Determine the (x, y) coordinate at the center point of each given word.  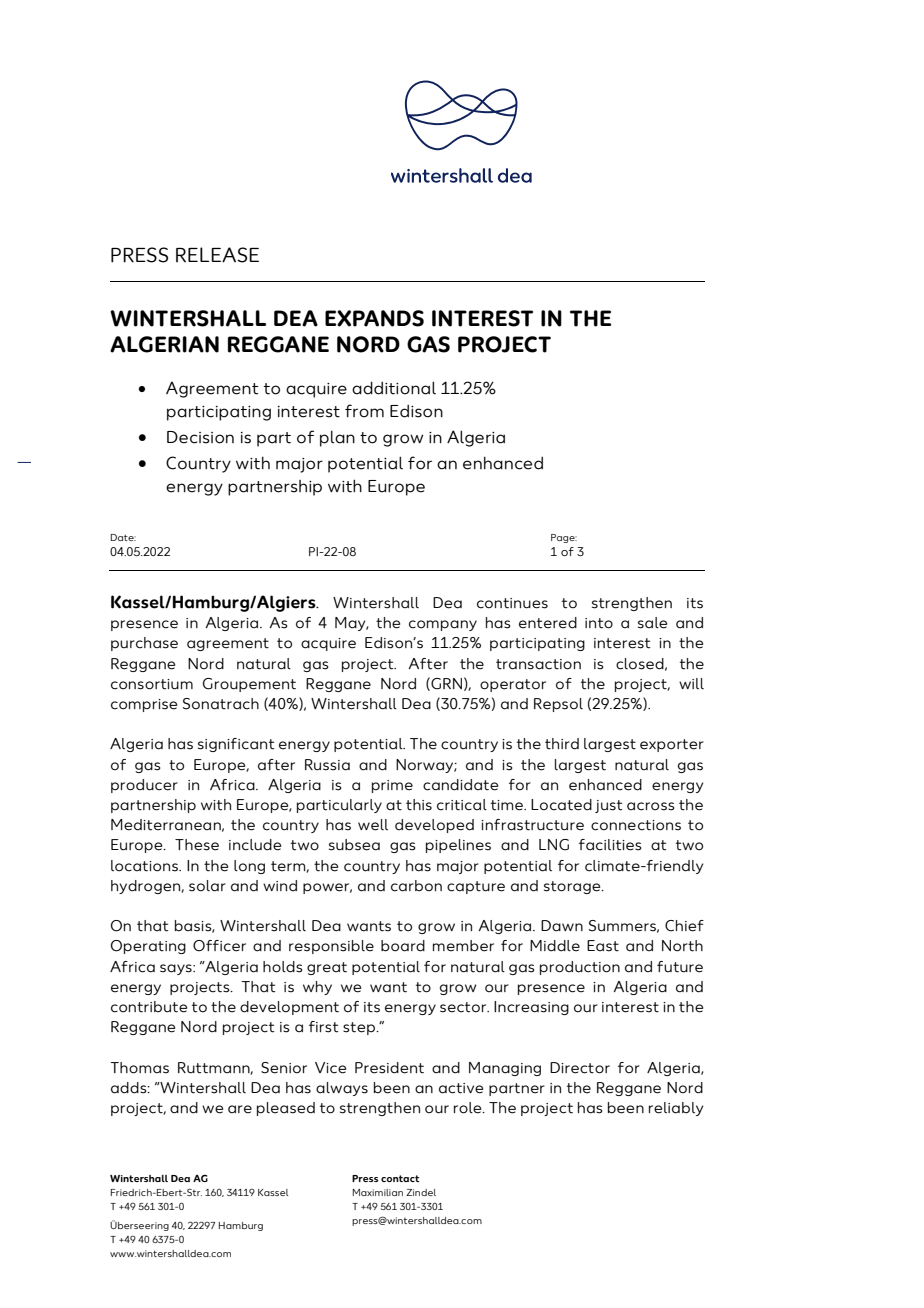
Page (564, 538)
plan (337, 438)
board (403, 946)
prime (392, 786)
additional (394, 388)
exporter (672, 745)
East (603, 946)
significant (236, 745)
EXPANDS (374, 318)
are (240, 1109)
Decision (200, 437)
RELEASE (217, 255)
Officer (219, 946)
